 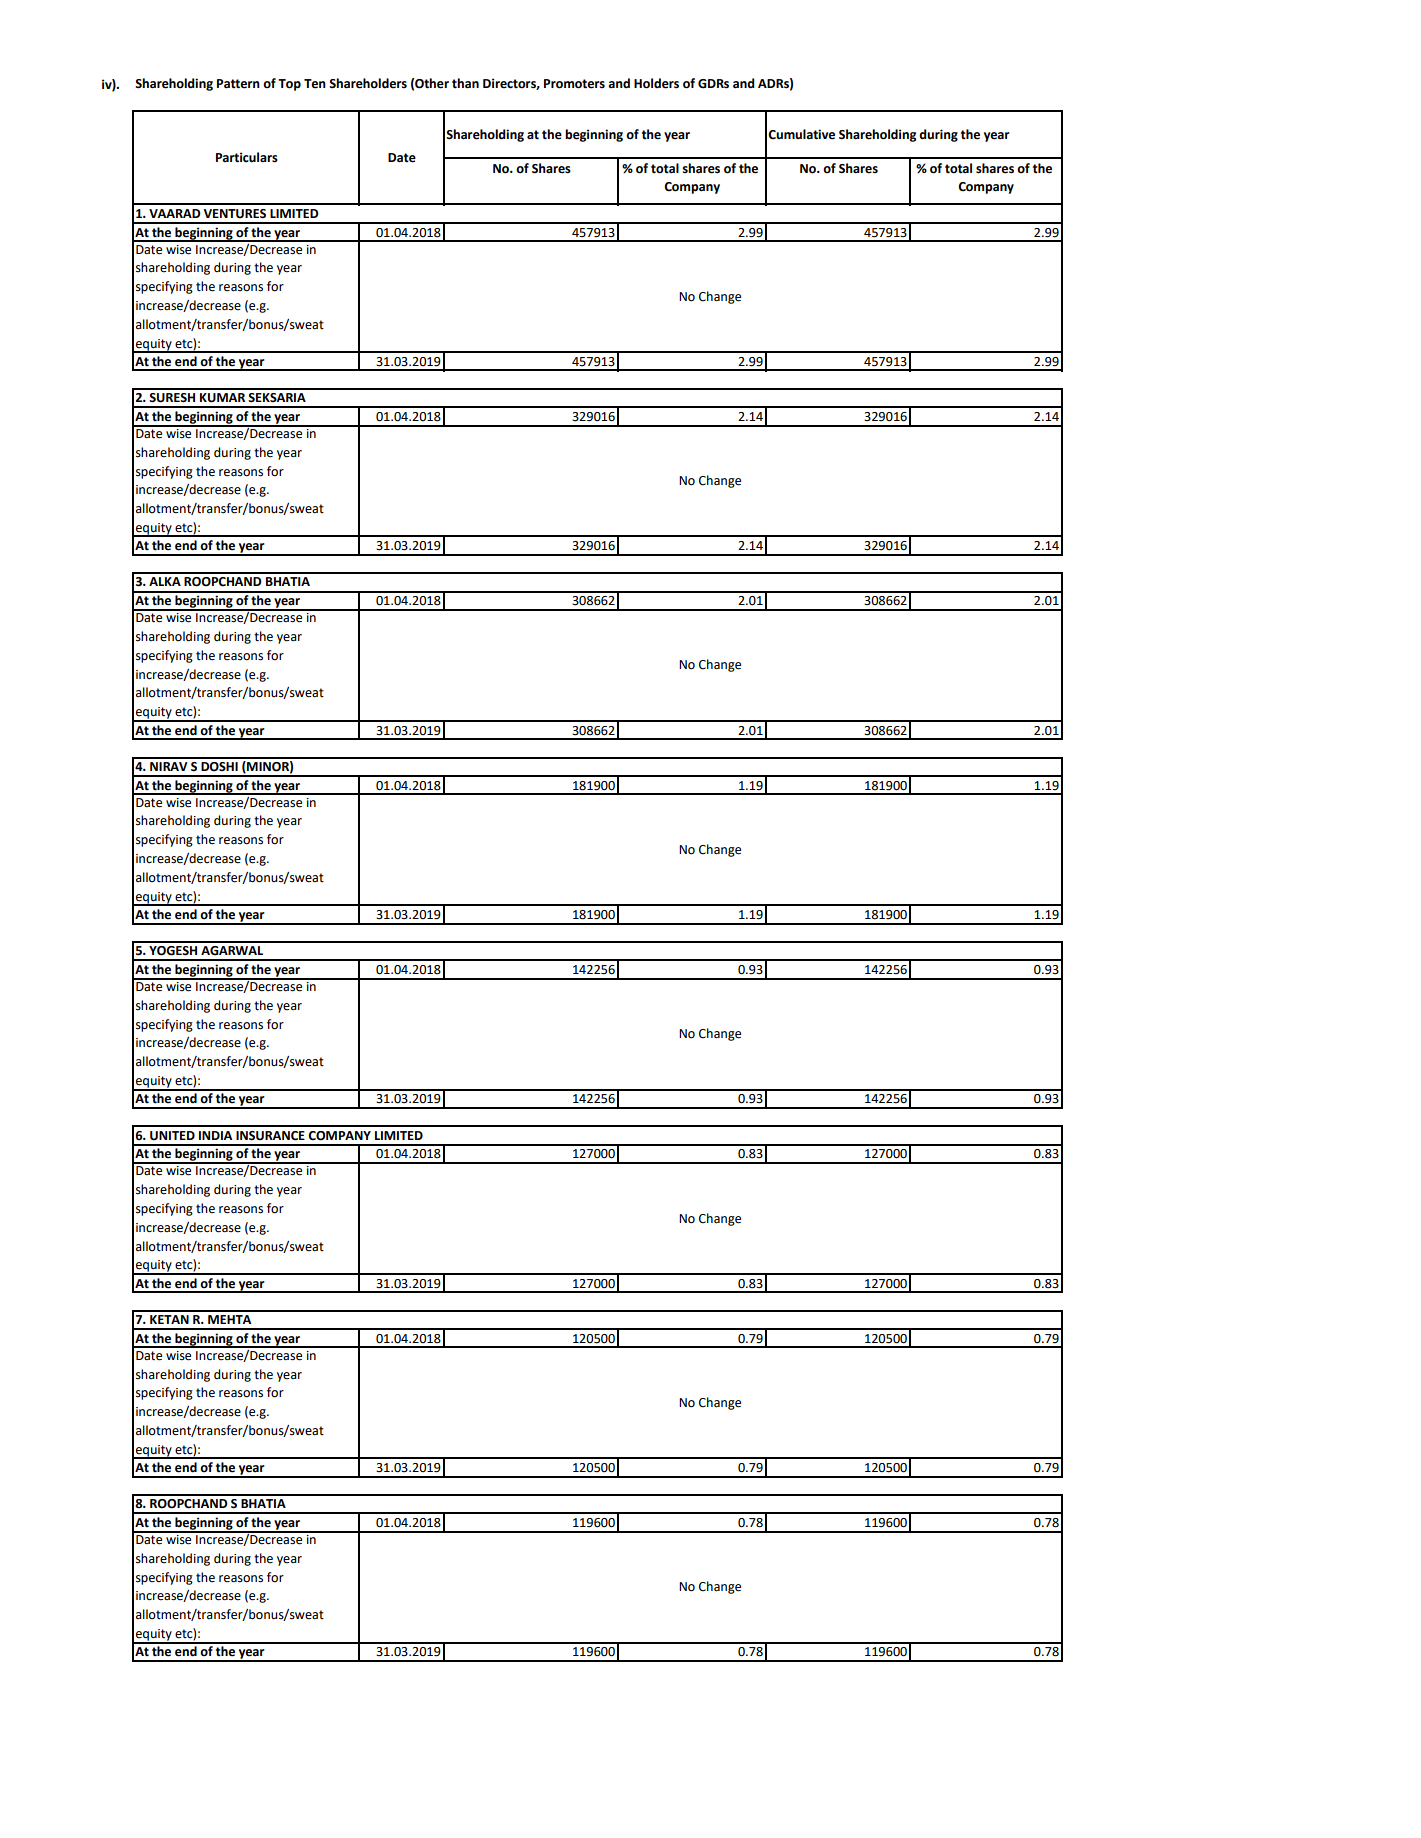 I want to click on Pattern, so click(x=238, y=84).
